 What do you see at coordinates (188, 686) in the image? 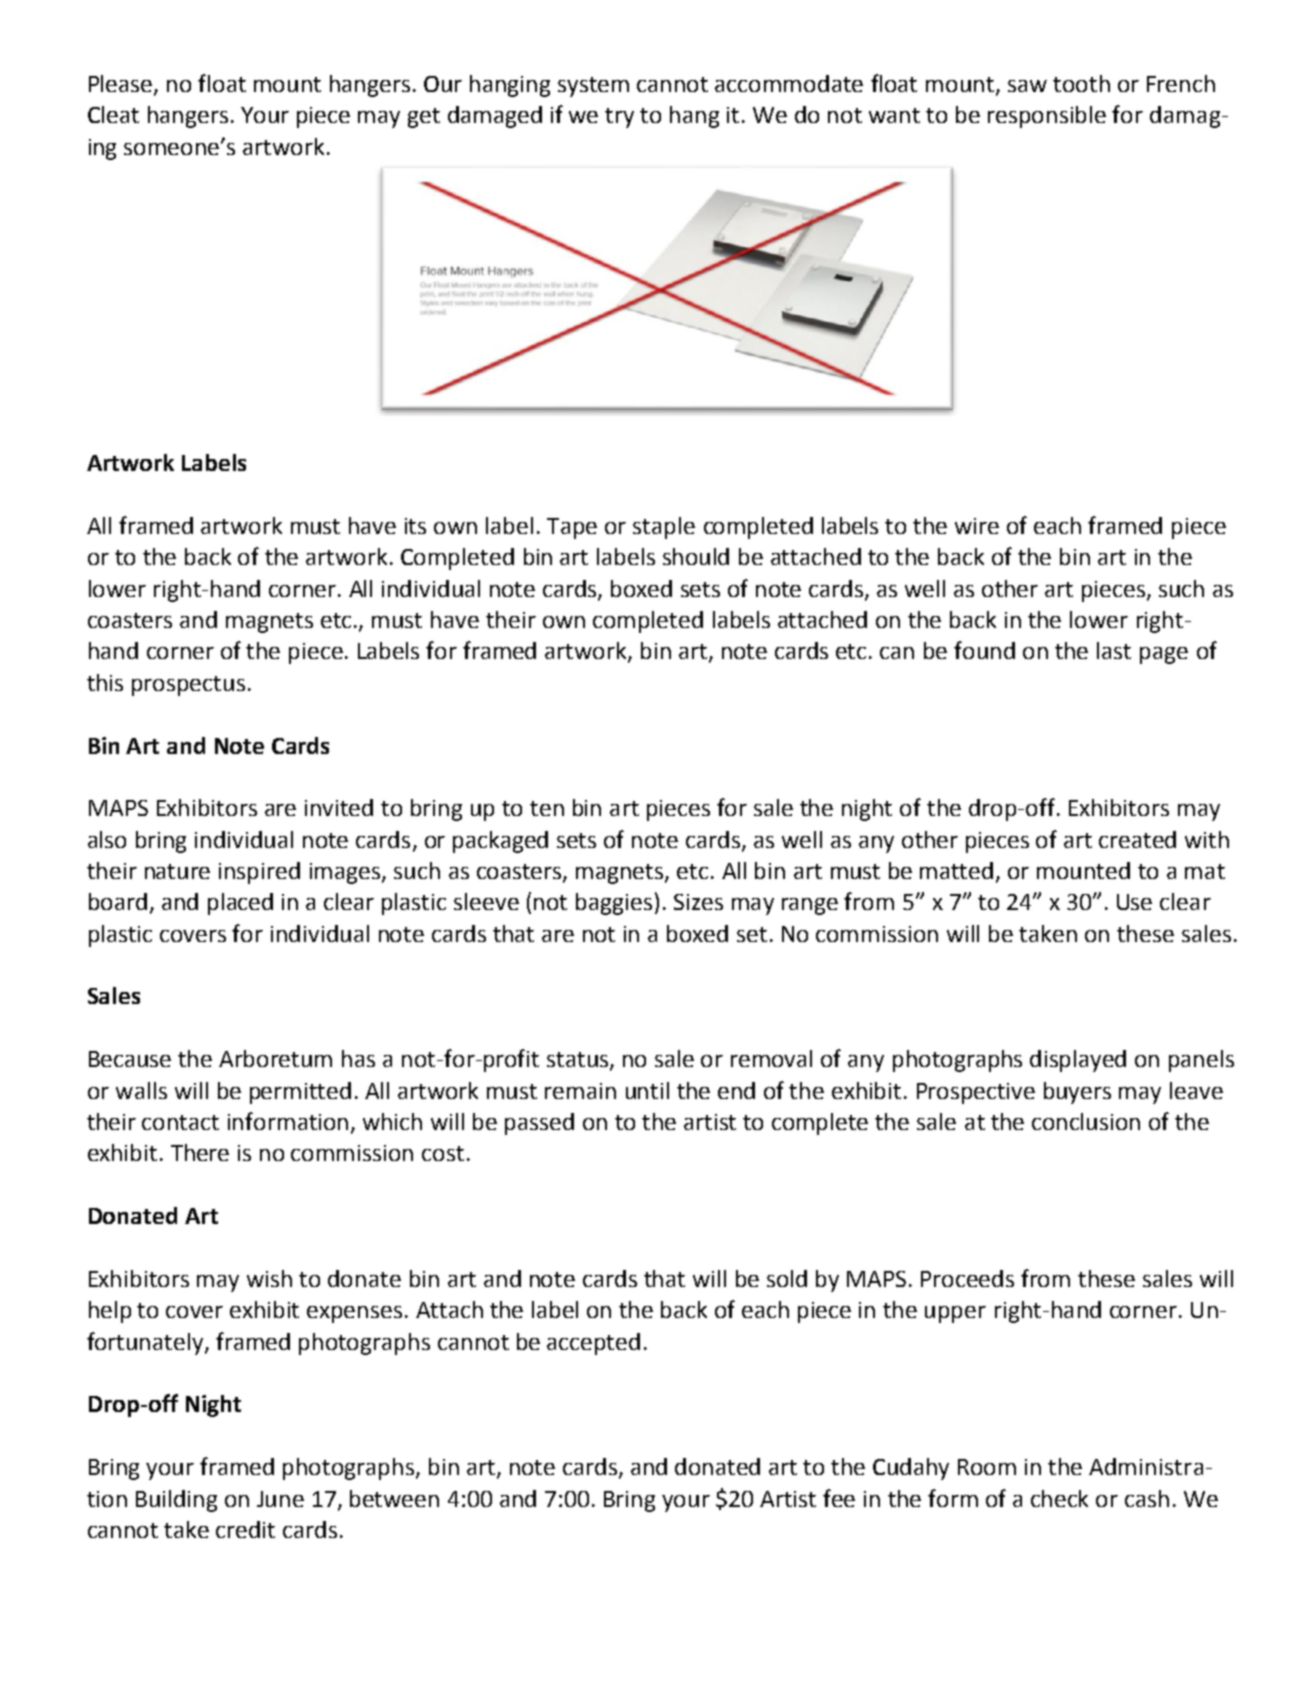
I see `prospectus` at bounding box center [188, 686].
